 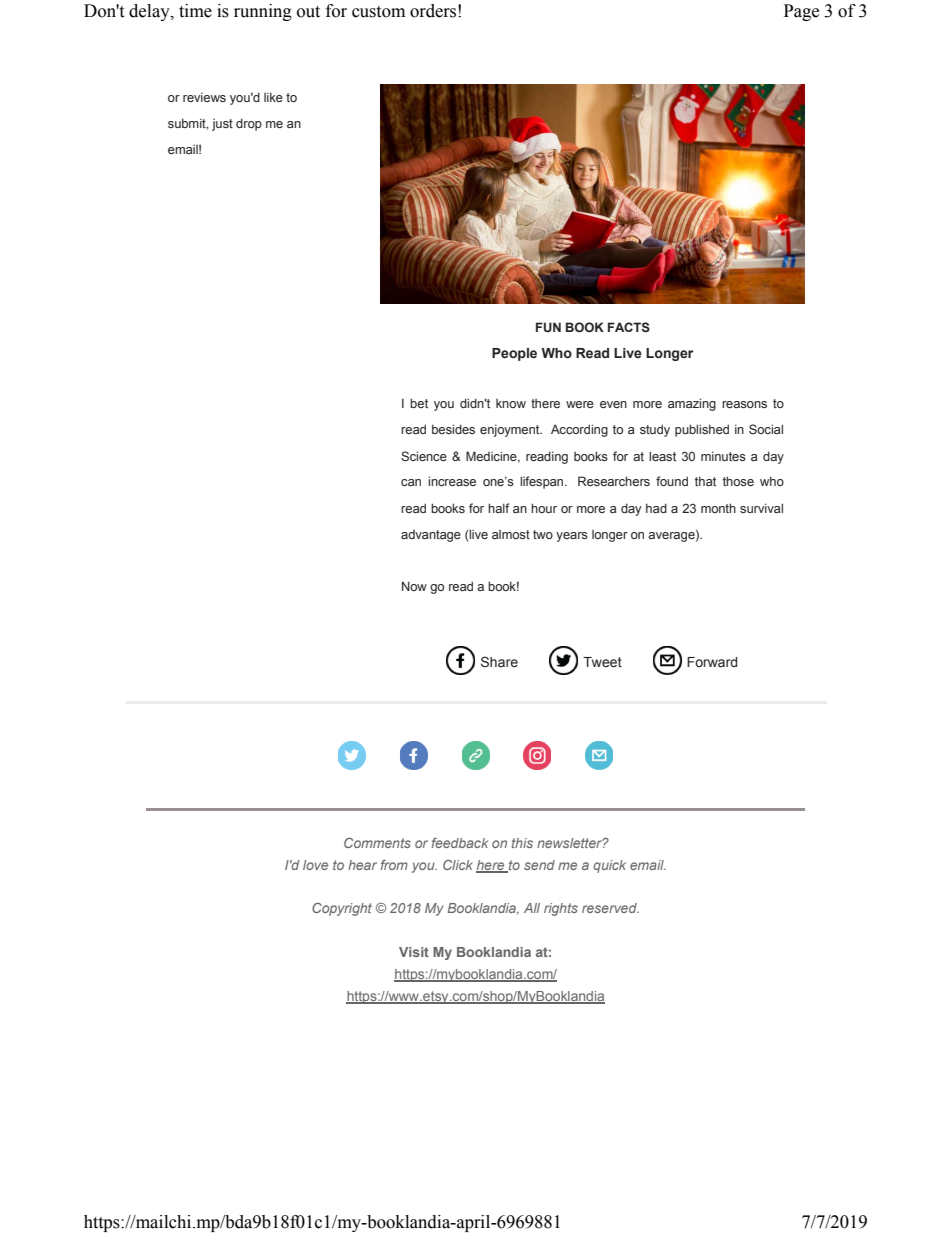 What do you see at coordinates (532, 908) in the image?
I see `All` at bounding box center [532, 908].
